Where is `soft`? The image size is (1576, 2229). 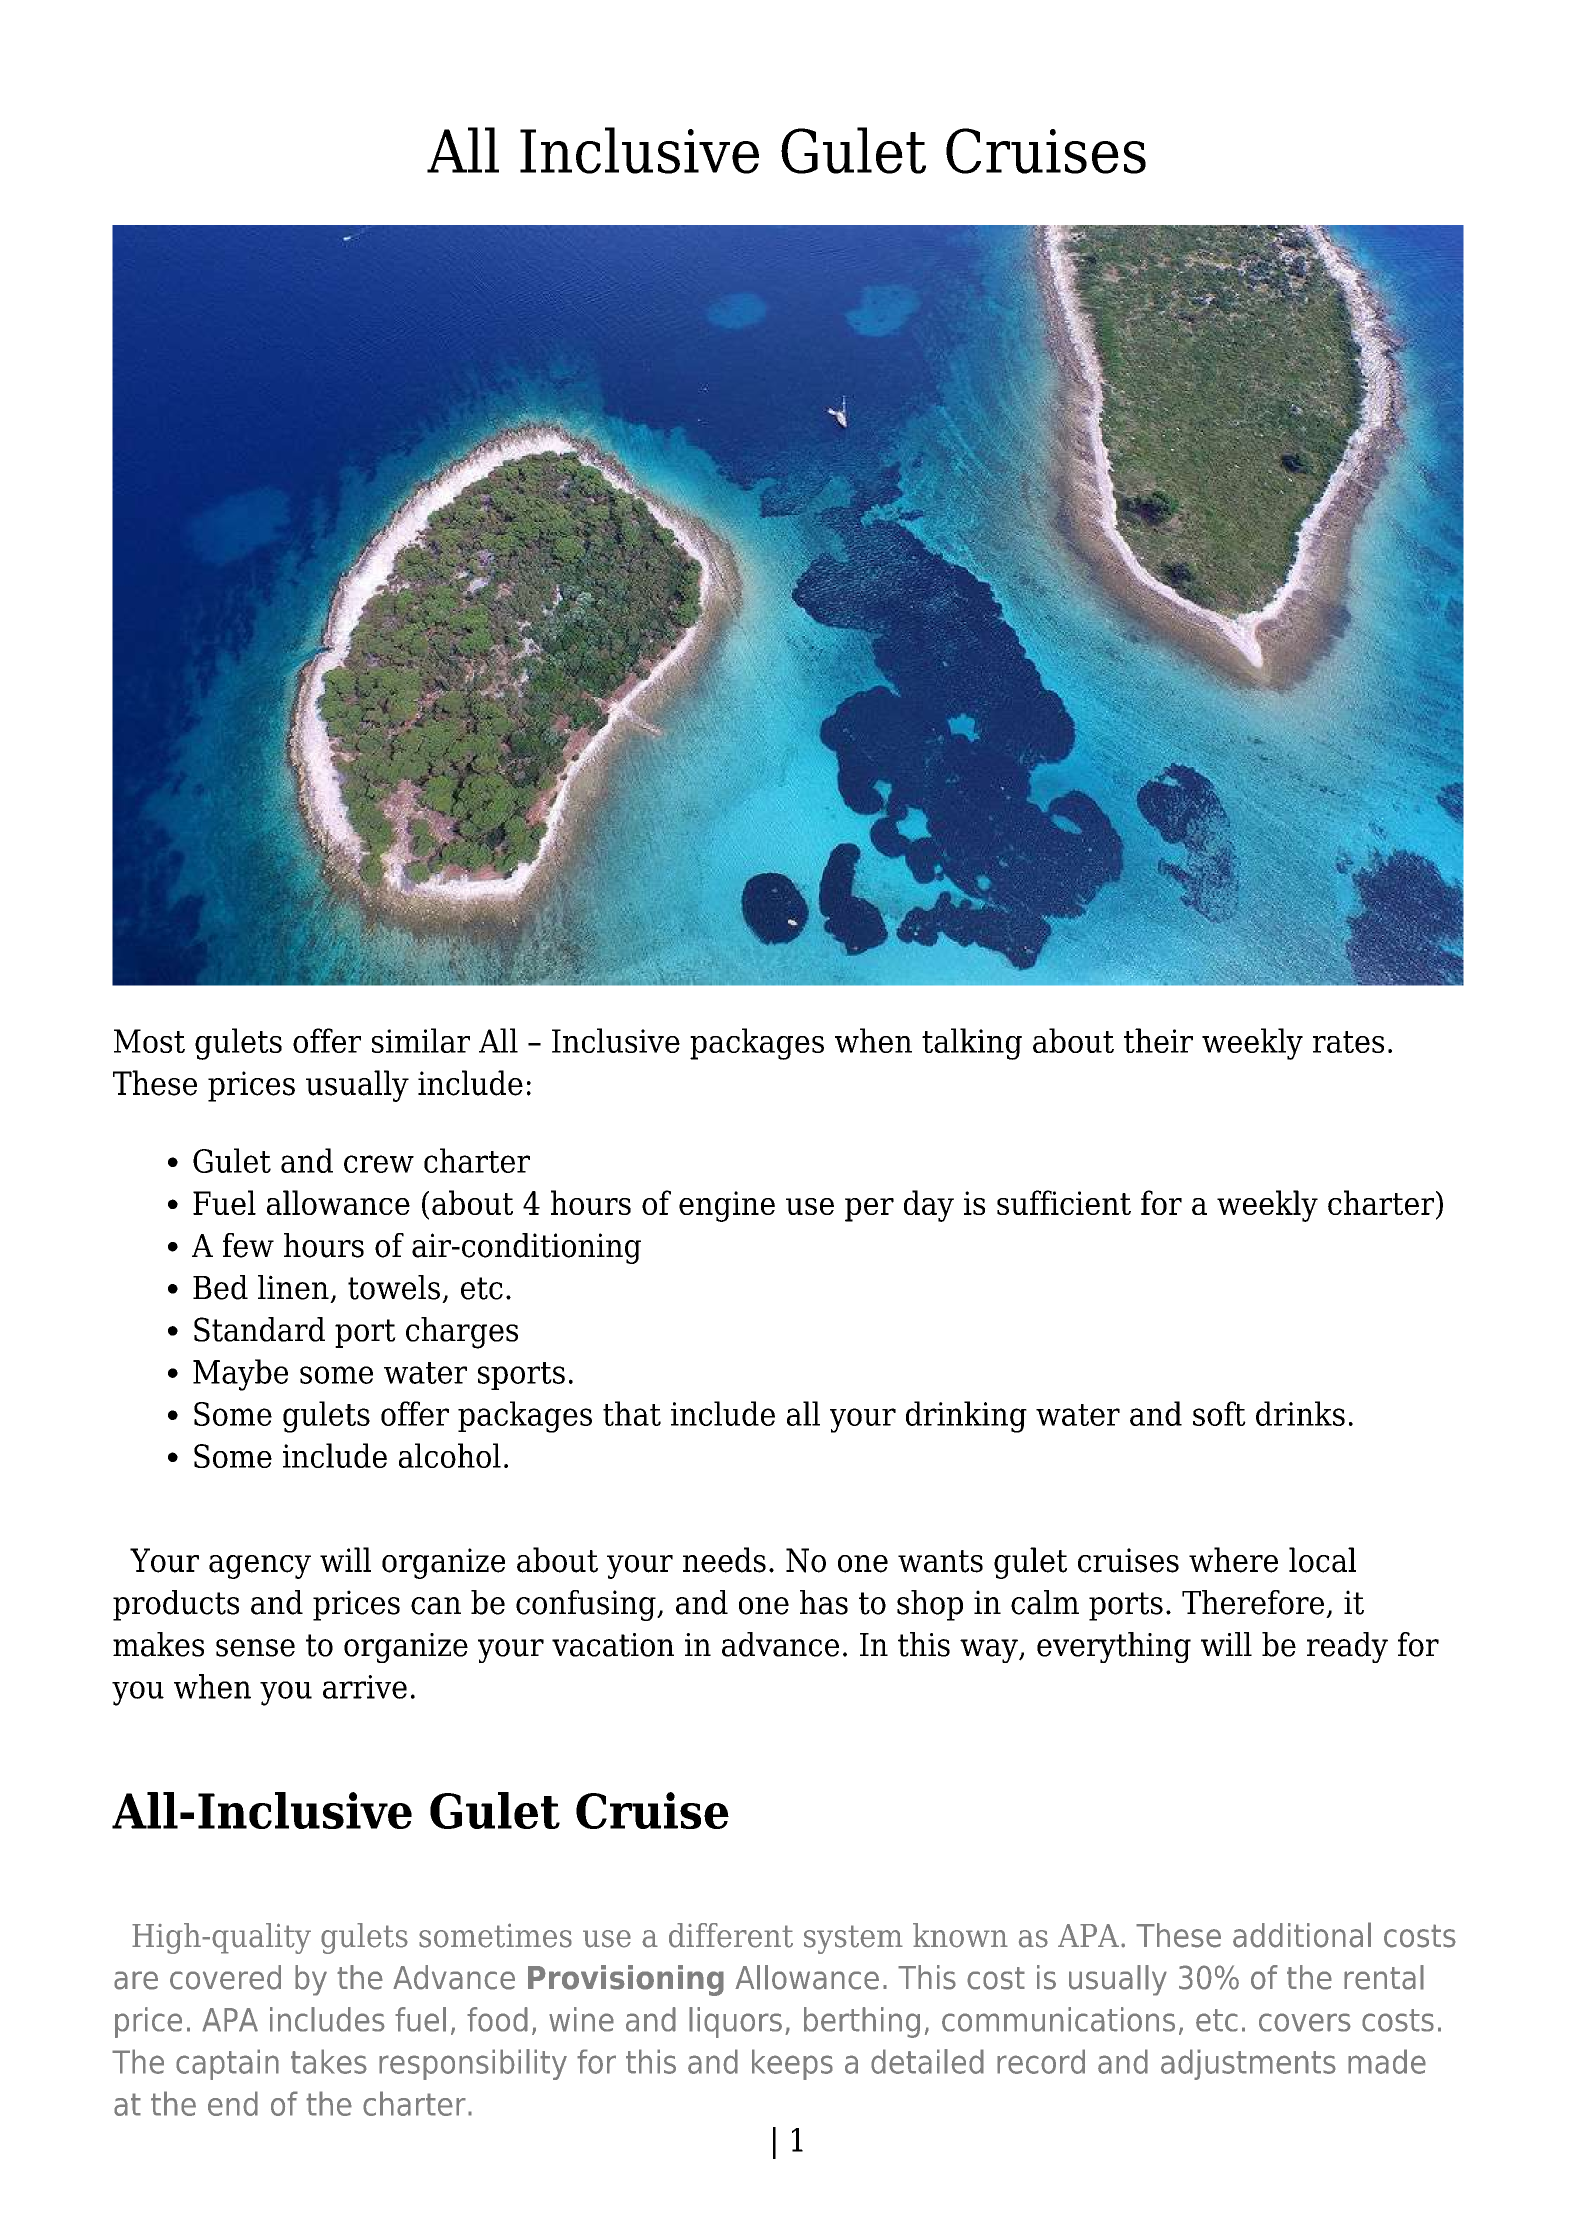
soft is located at coordinates (1219, 1413).
